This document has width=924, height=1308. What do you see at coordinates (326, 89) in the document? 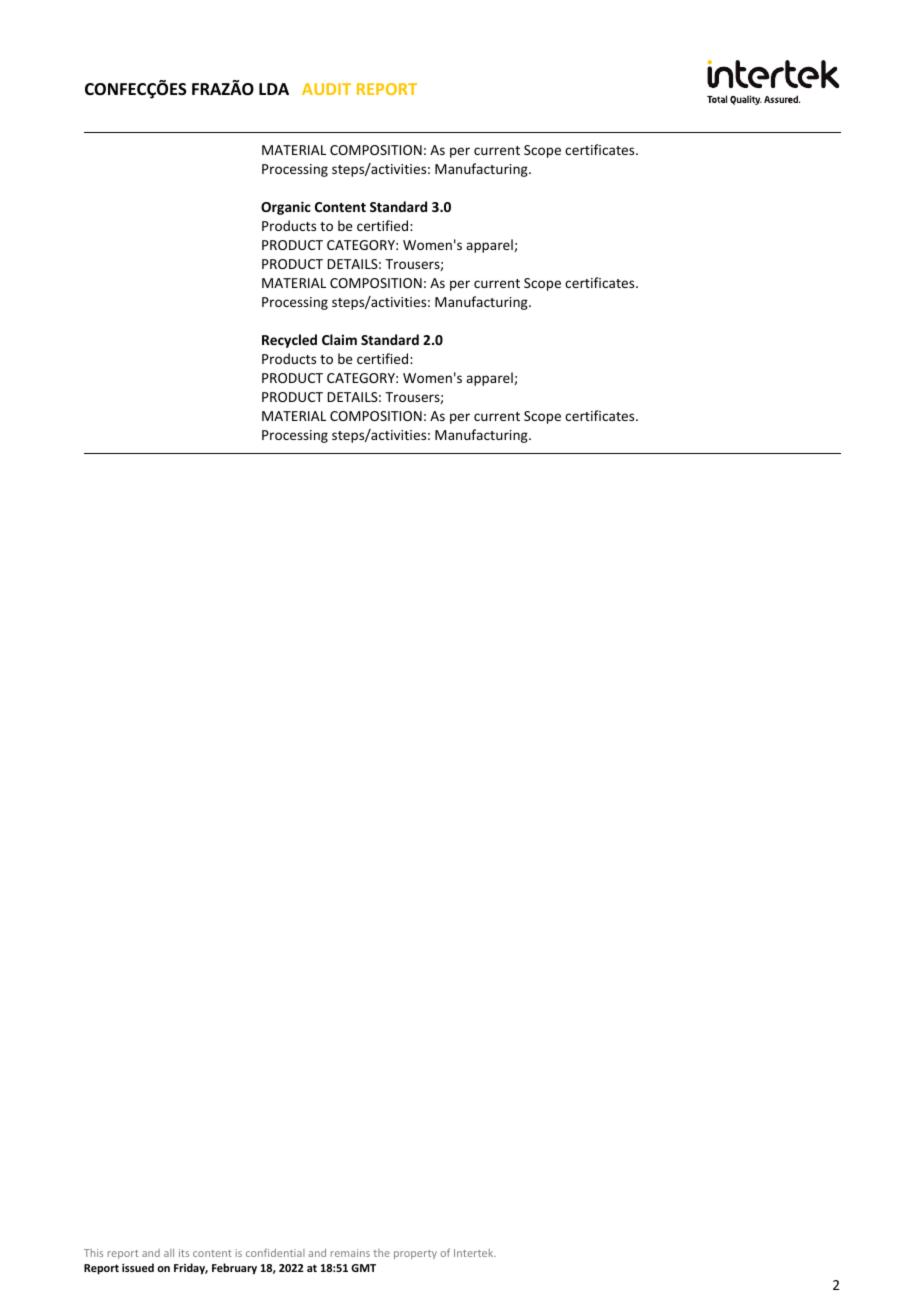
I see `AUDIT` at bounding box center [326, 89].
